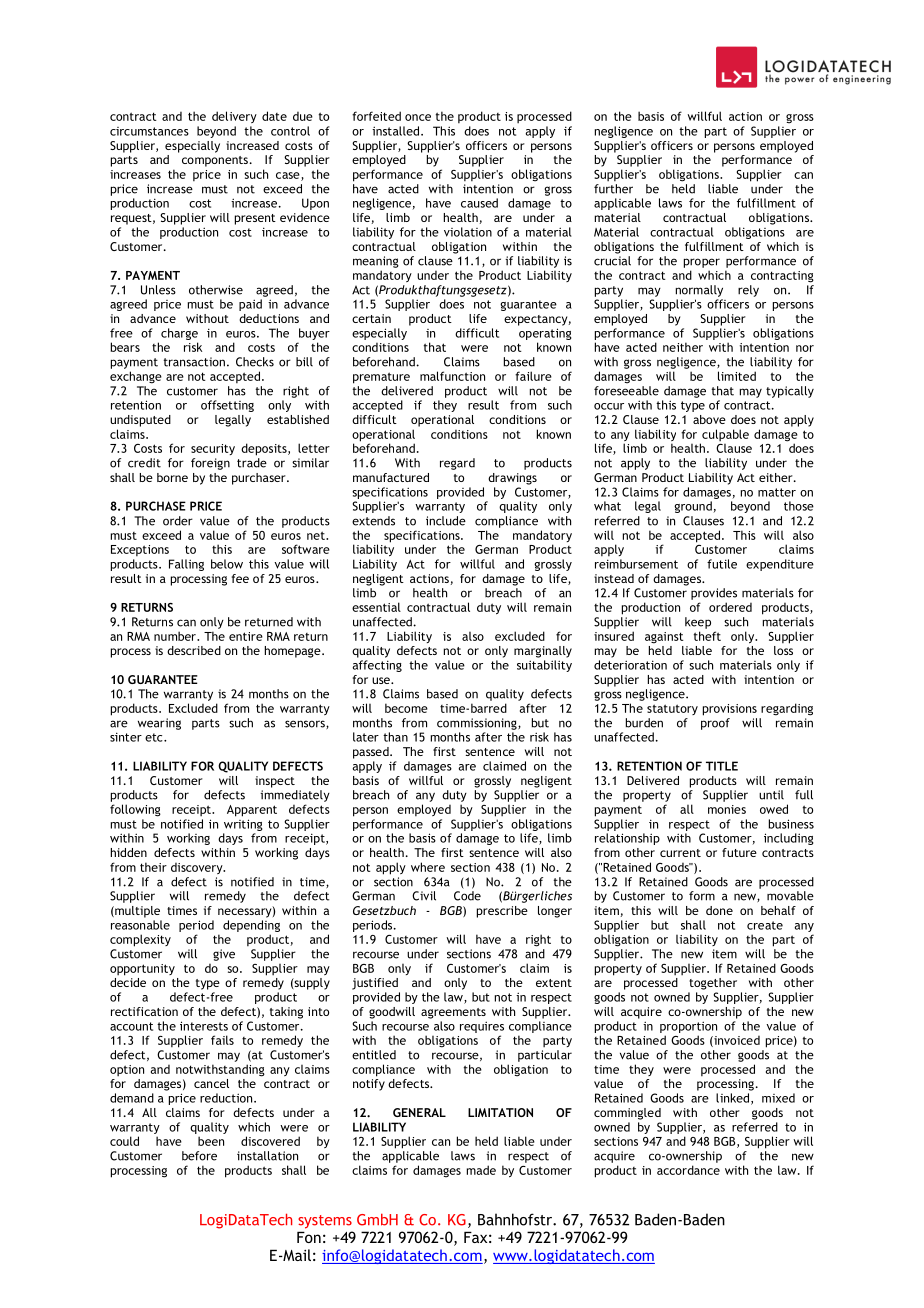 This page has height=1308, width=924. I want to click on above, so click(709, 419).
